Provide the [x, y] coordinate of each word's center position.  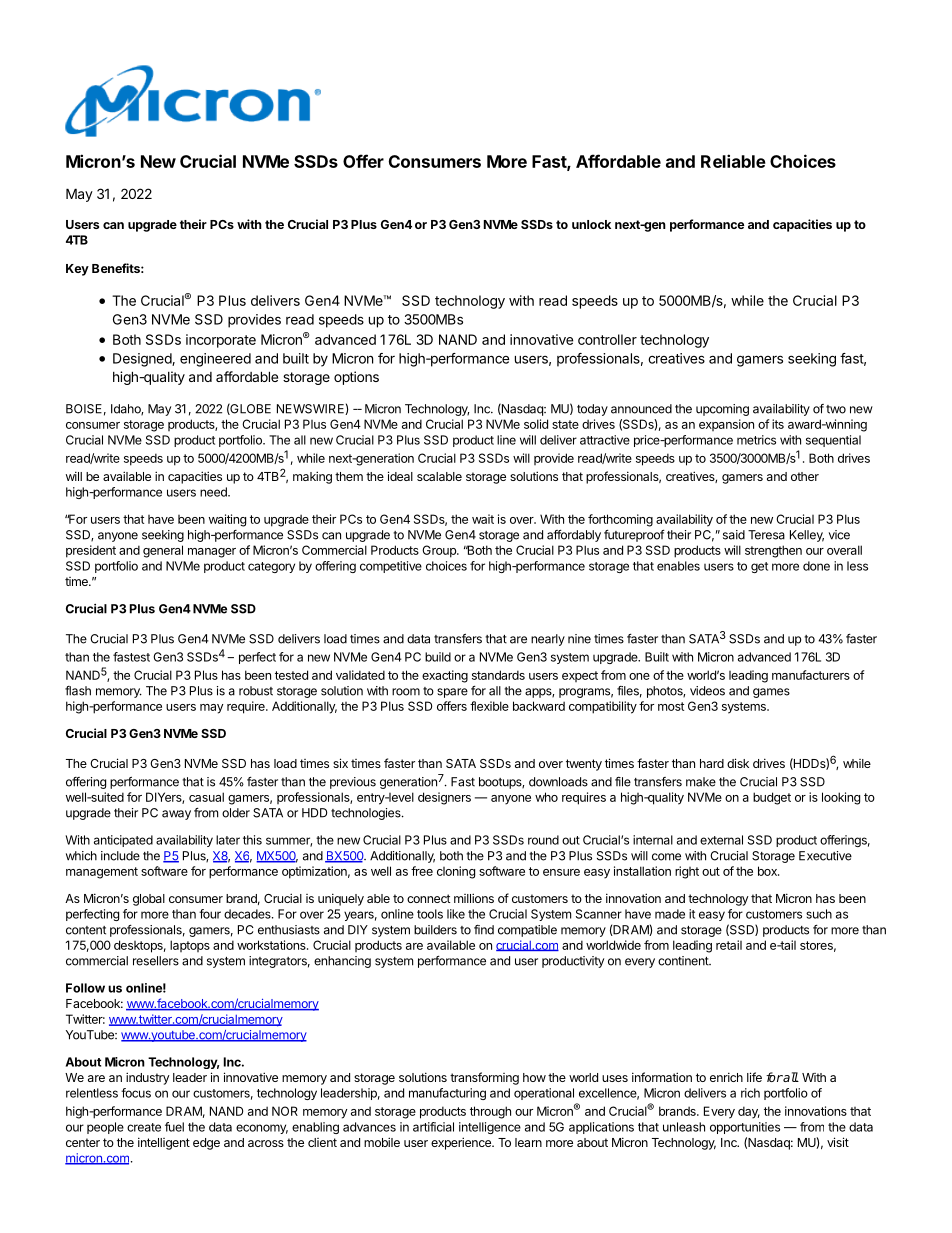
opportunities [745, 1128]
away [176, 815]
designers [444, 798]
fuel [174, 1127]
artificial [433, 1127]
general [163, 551]
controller [607, 339]
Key [77, 270]
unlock [591, 224]
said [734, 535]
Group [440, 551]
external [721, 840]
